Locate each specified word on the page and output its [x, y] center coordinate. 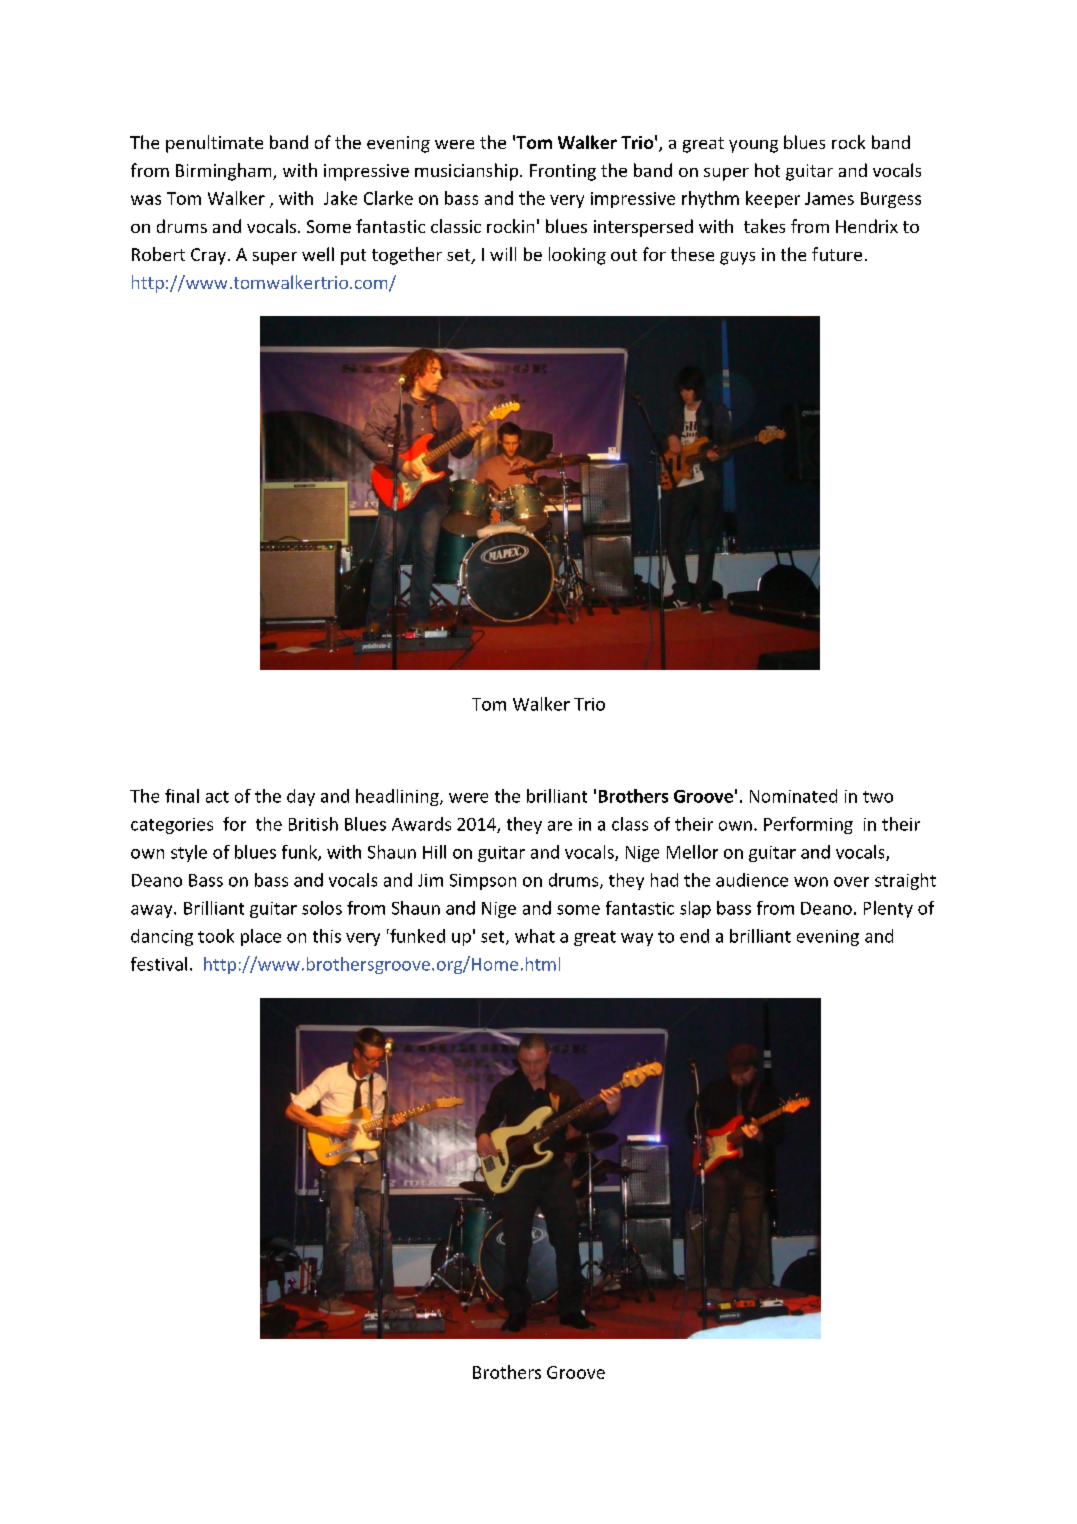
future [837, 254]
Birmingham [225, 172]
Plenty [888, 909]
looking [577, 256]
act [217, 797]
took [216, 936]
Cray [210, 256]
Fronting [563, 172]
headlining [398, 797]
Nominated [793, 796]
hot [767, 170]
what [535, 936]
